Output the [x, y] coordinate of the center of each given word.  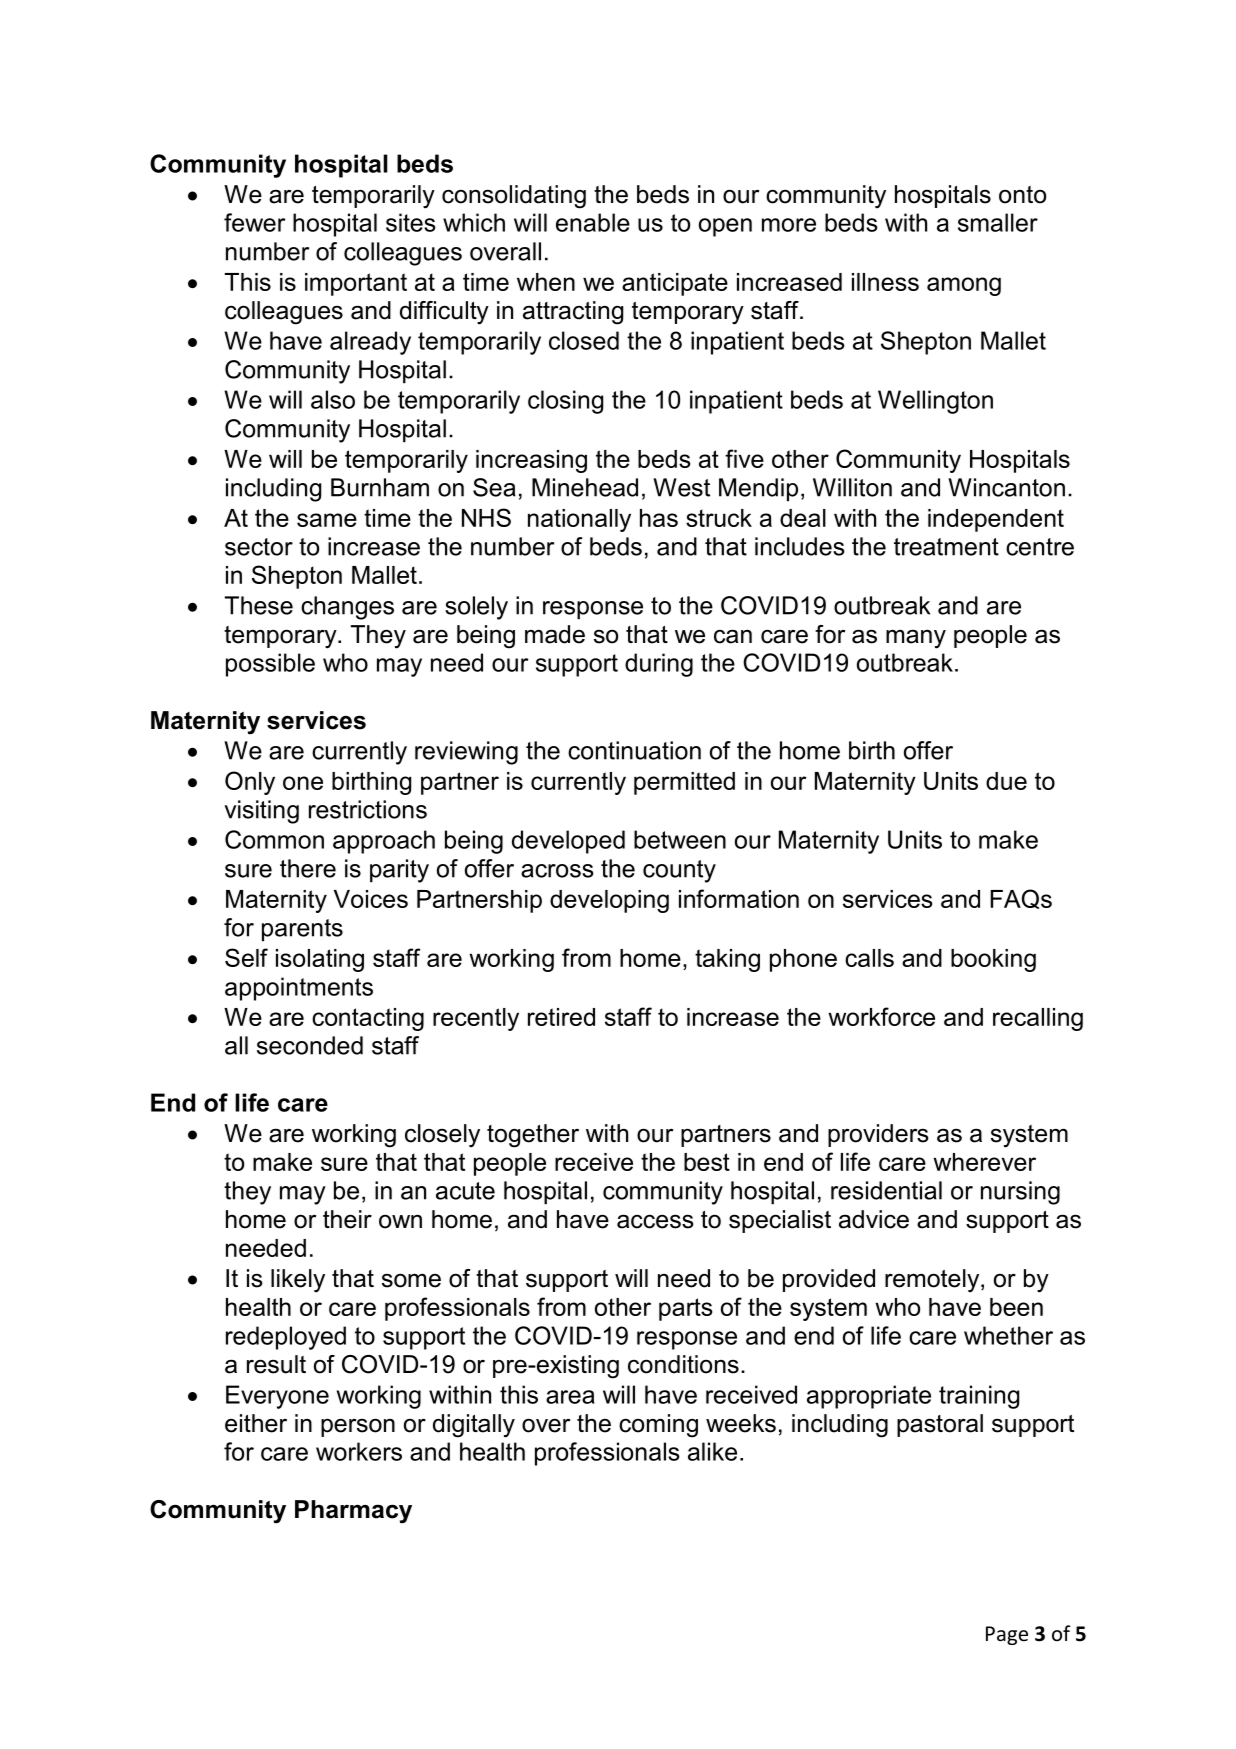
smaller [998, 222]
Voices [371, 899]
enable [593, 222]
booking [993, 960]
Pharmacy [353, 1512]
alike [712, 1451]
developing [609, 901]
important [356, 284]
